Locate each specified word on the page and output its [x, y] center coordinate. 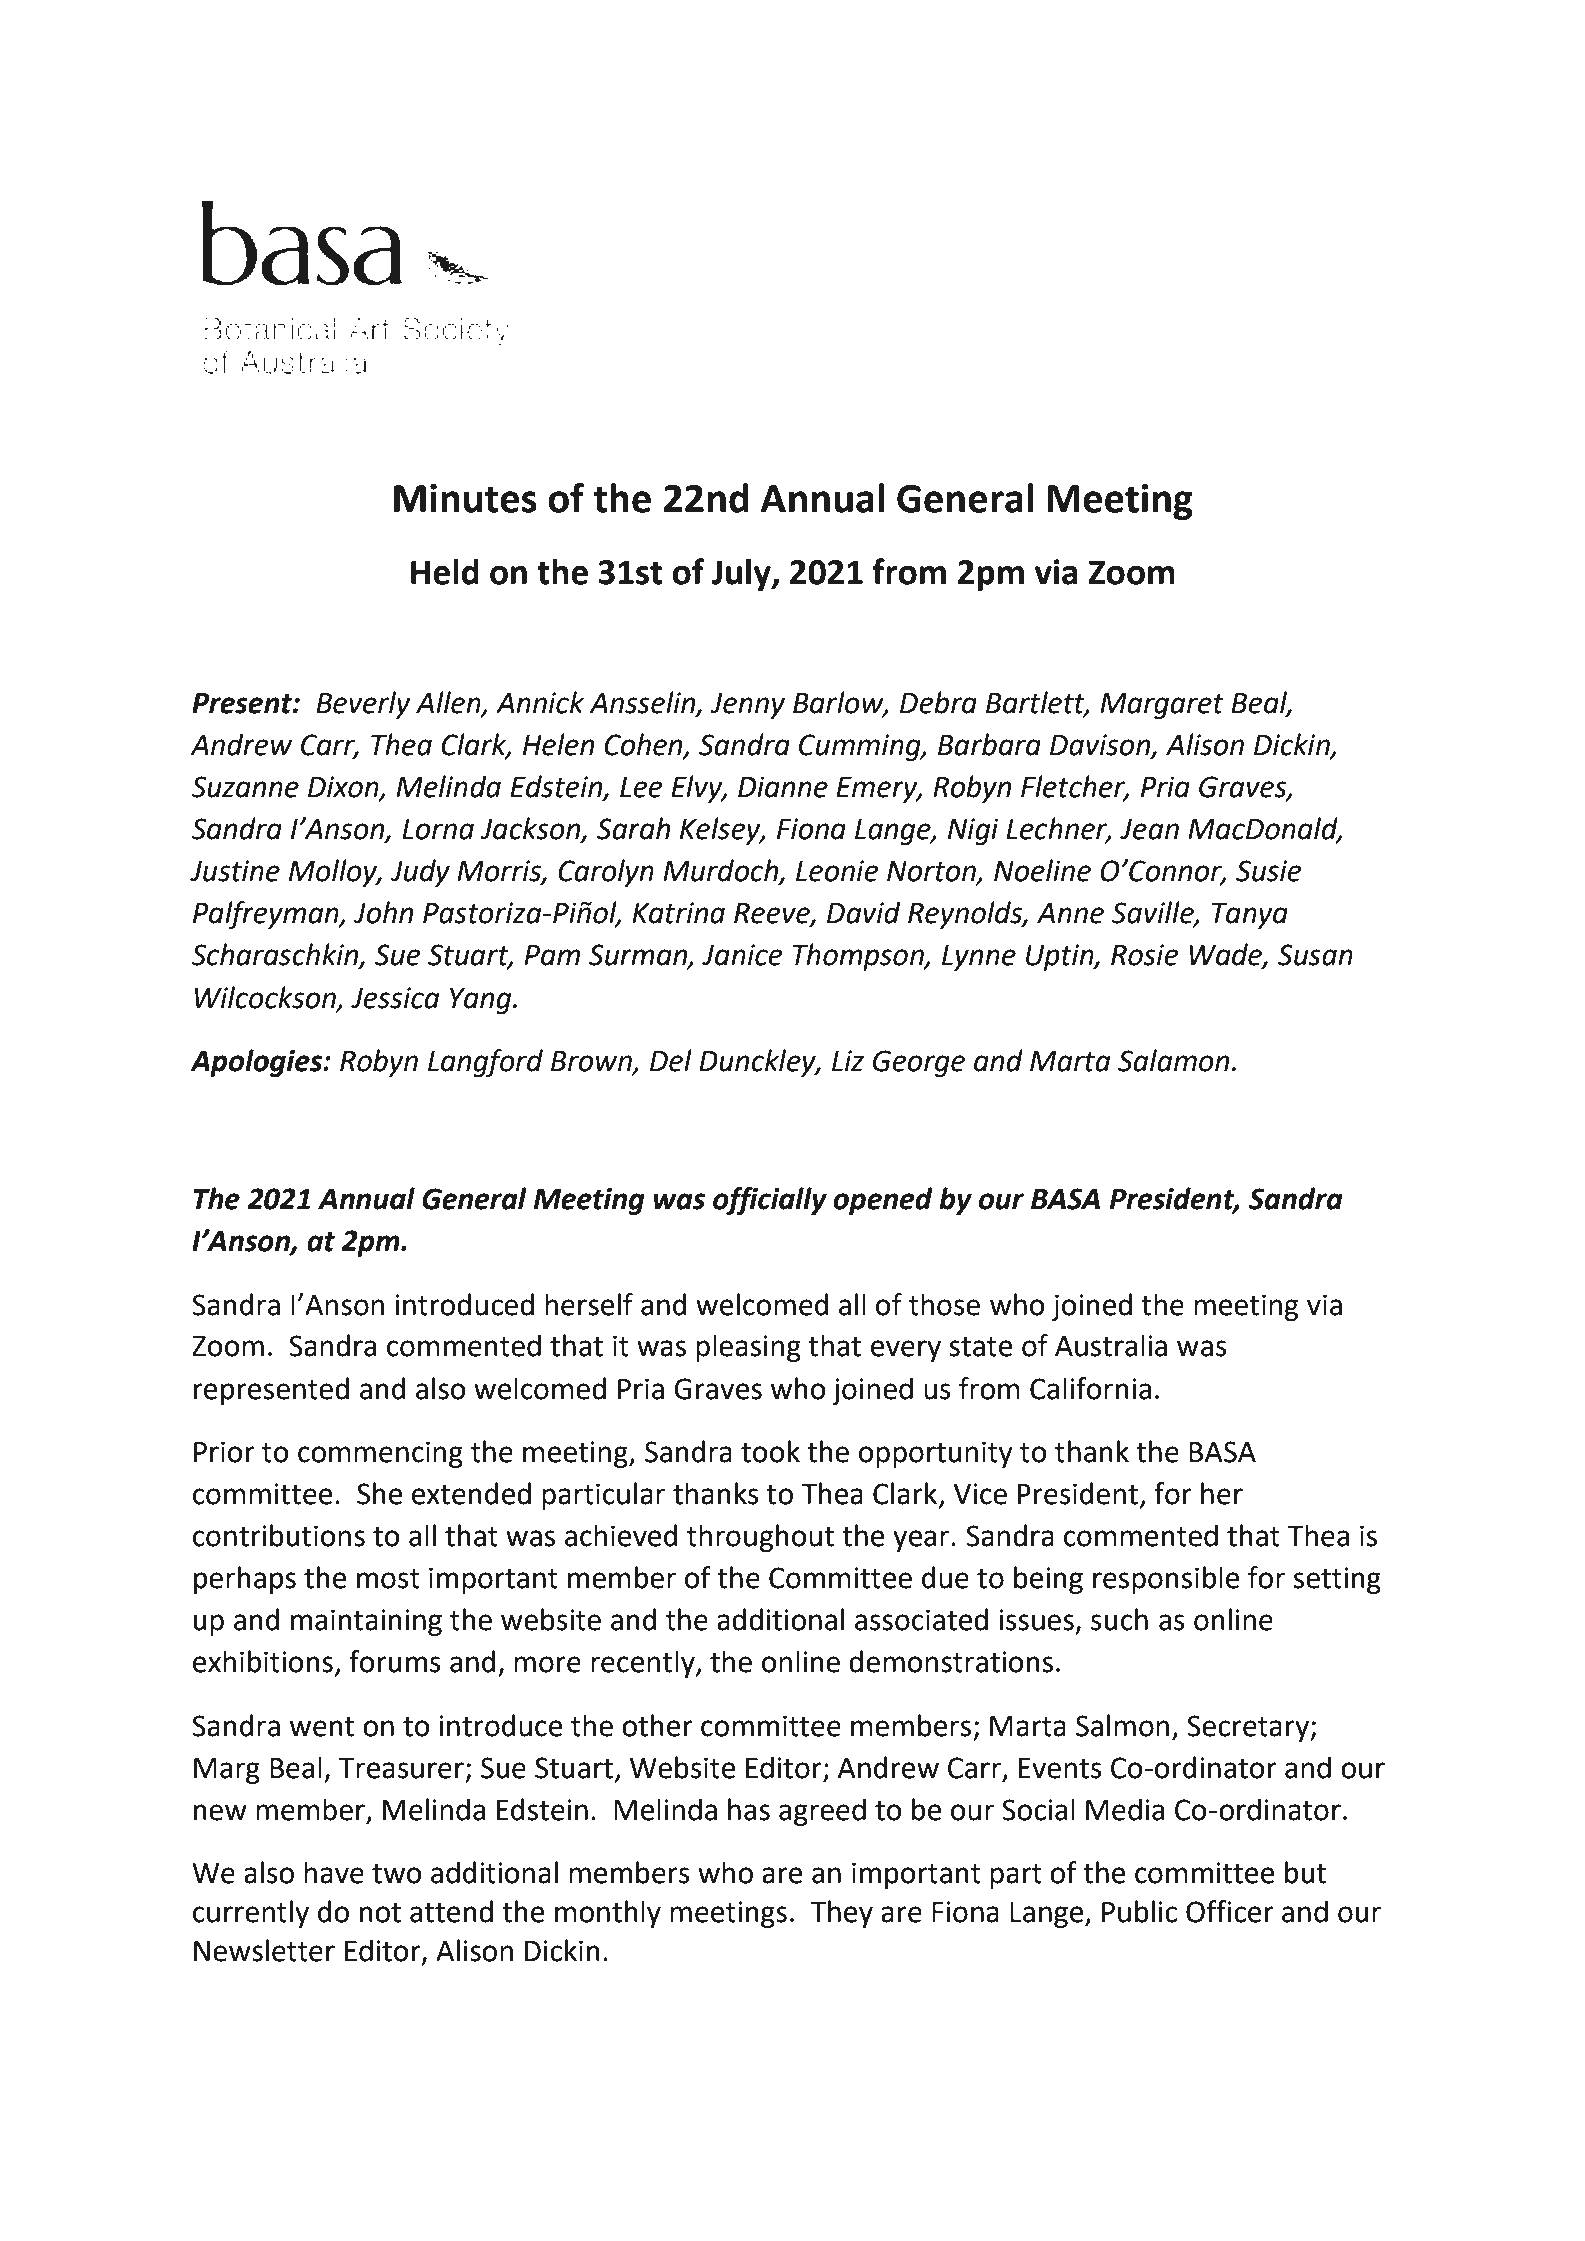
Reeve [773, 914]
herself [589, 1304]
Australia [1111, 1345]
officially [770, 1201]
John [383, 912]
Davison [1101, 746]
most [388, 1579]
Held [445, 572]
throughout [760, 1538]
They [842, 1914]
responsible [1166, 1580]
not [380, 1913]
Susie [1269, 871]
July [742, 575]
